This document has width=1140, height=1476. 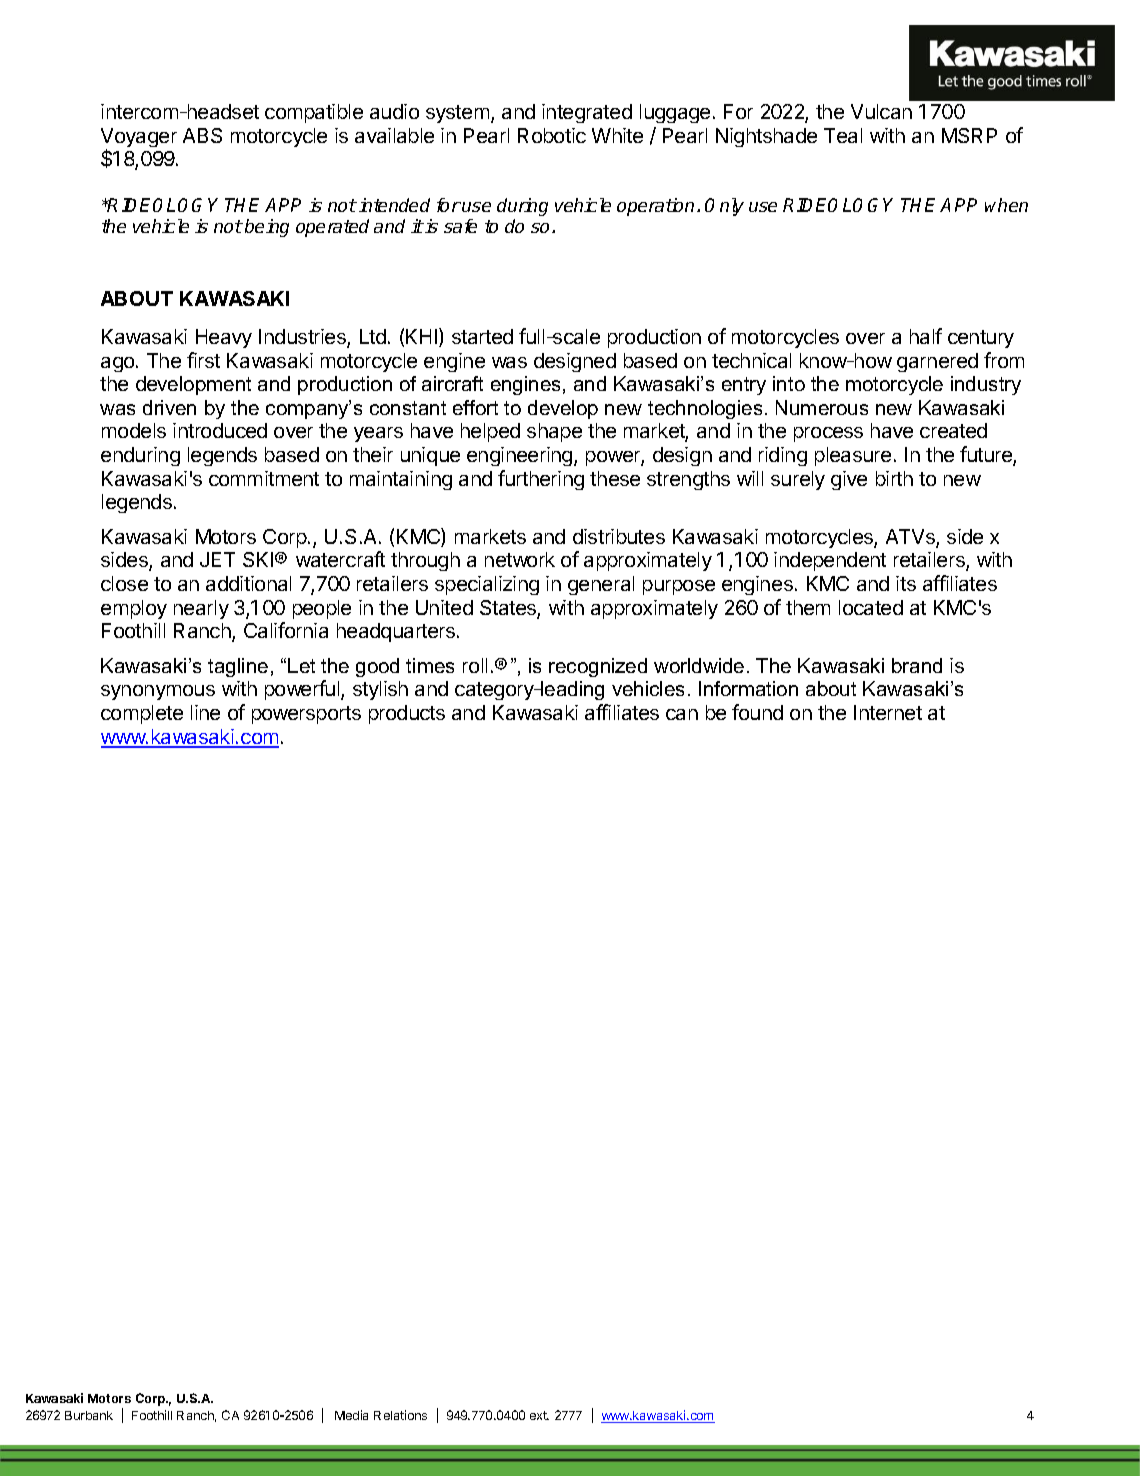 What do you see at coordinates (142, 714) in the document?
I see `complete` at bounding box center [142, 714].
